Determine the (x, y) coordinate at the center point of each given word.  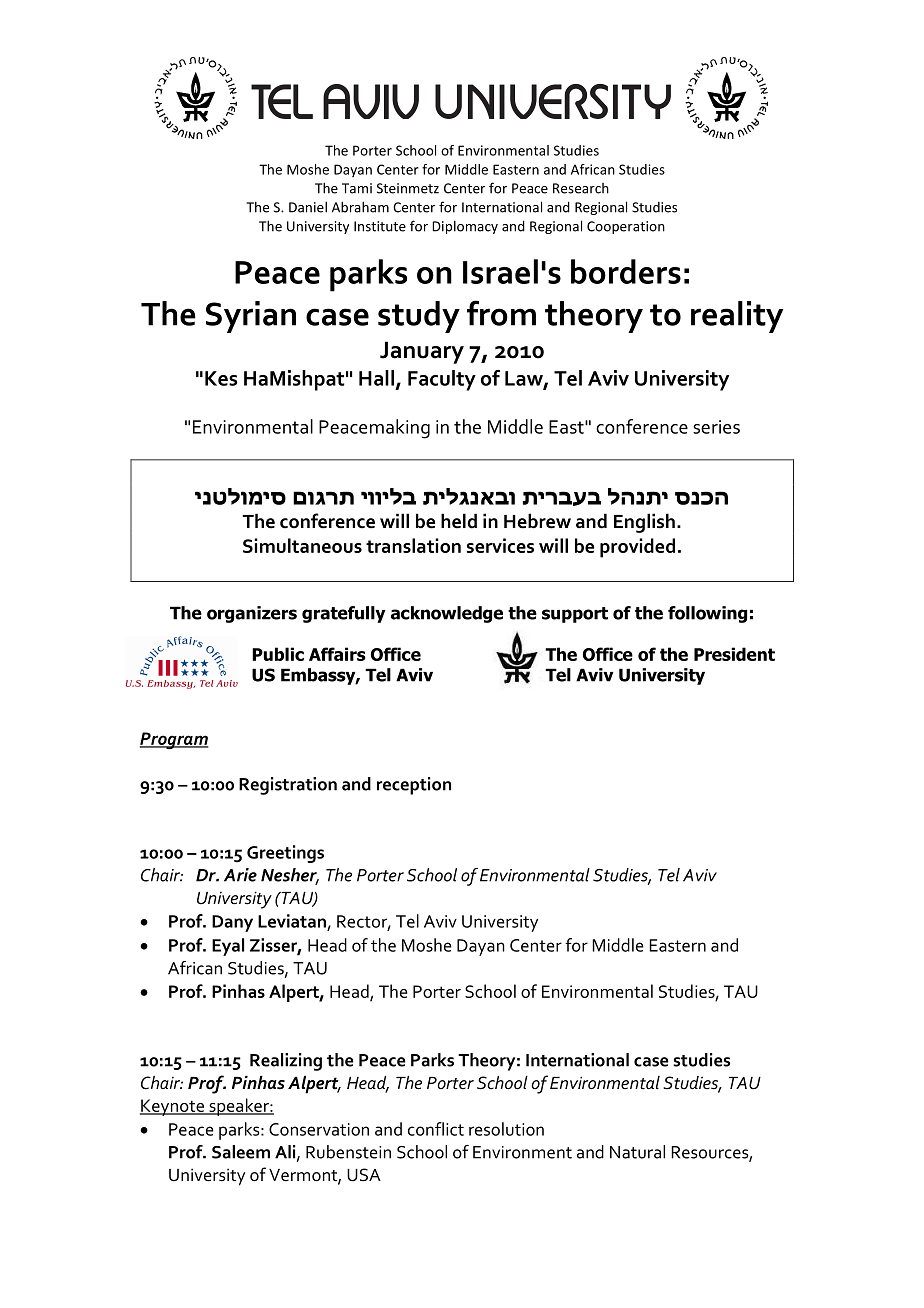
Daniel (308, 207)
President (734, 654)
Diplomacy (465, 227)
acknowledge (447, 614)
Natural (637, 1152)
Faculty (442, 380)
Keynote (173, 1107)
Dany (232, 923)
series (716, 427)
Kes (221, 378)
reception (414, 786)
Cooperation (626, 227)
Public (278, 654)
